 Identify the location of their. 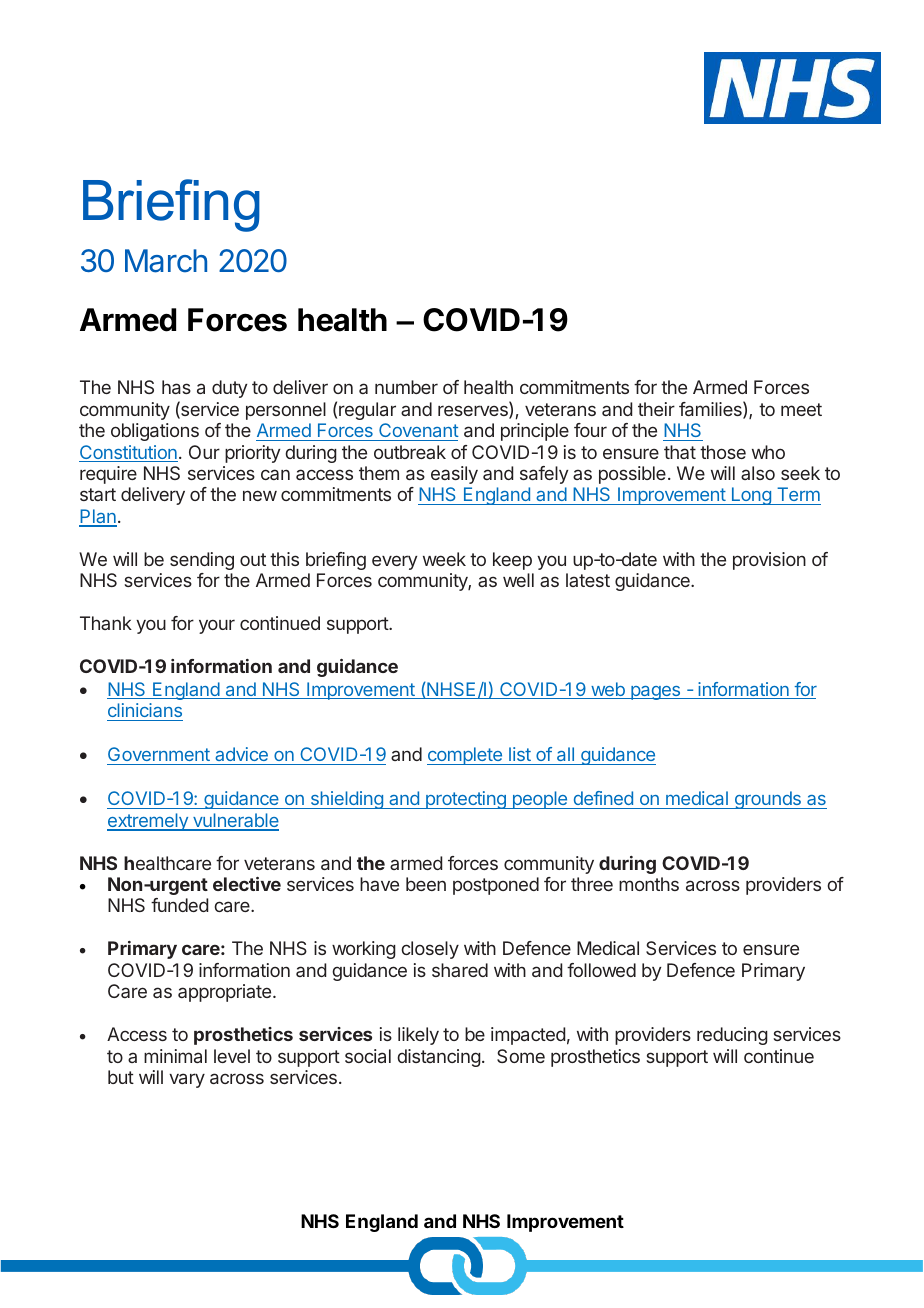
(656, 409).
